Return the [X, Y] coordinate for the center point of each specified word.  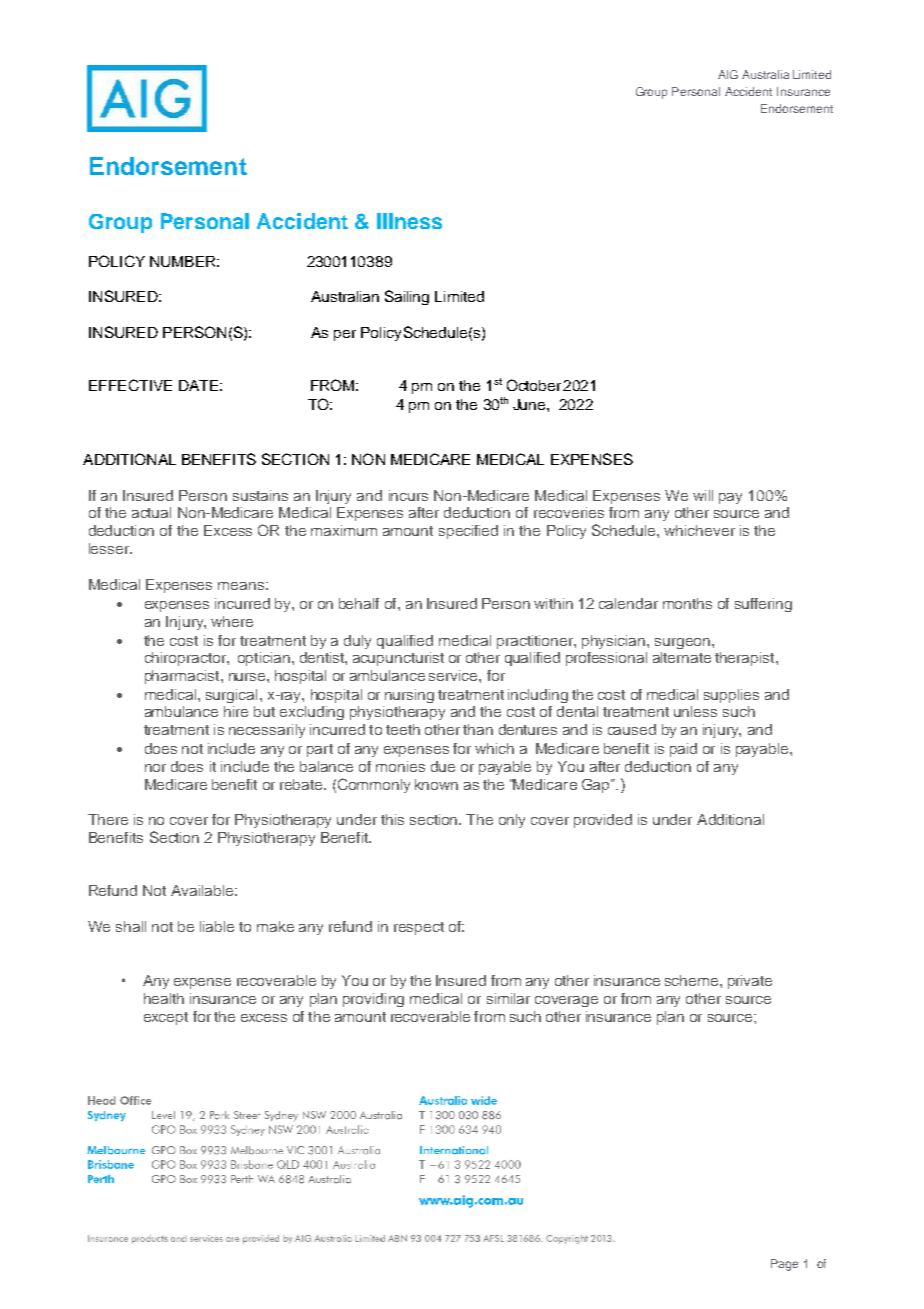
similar [508, 998]
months [687, 603]
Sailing [407, 297]
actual [151, 512]
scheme [693, 980]
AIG [728, 74]
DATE [198, 385]
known [436, 784]
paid [683, 750]
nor [155, 768]
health [164, 998]
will [703, 495]
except [166, 1018]
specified [468, 532]
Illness [409, 221]
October [534, 385]
